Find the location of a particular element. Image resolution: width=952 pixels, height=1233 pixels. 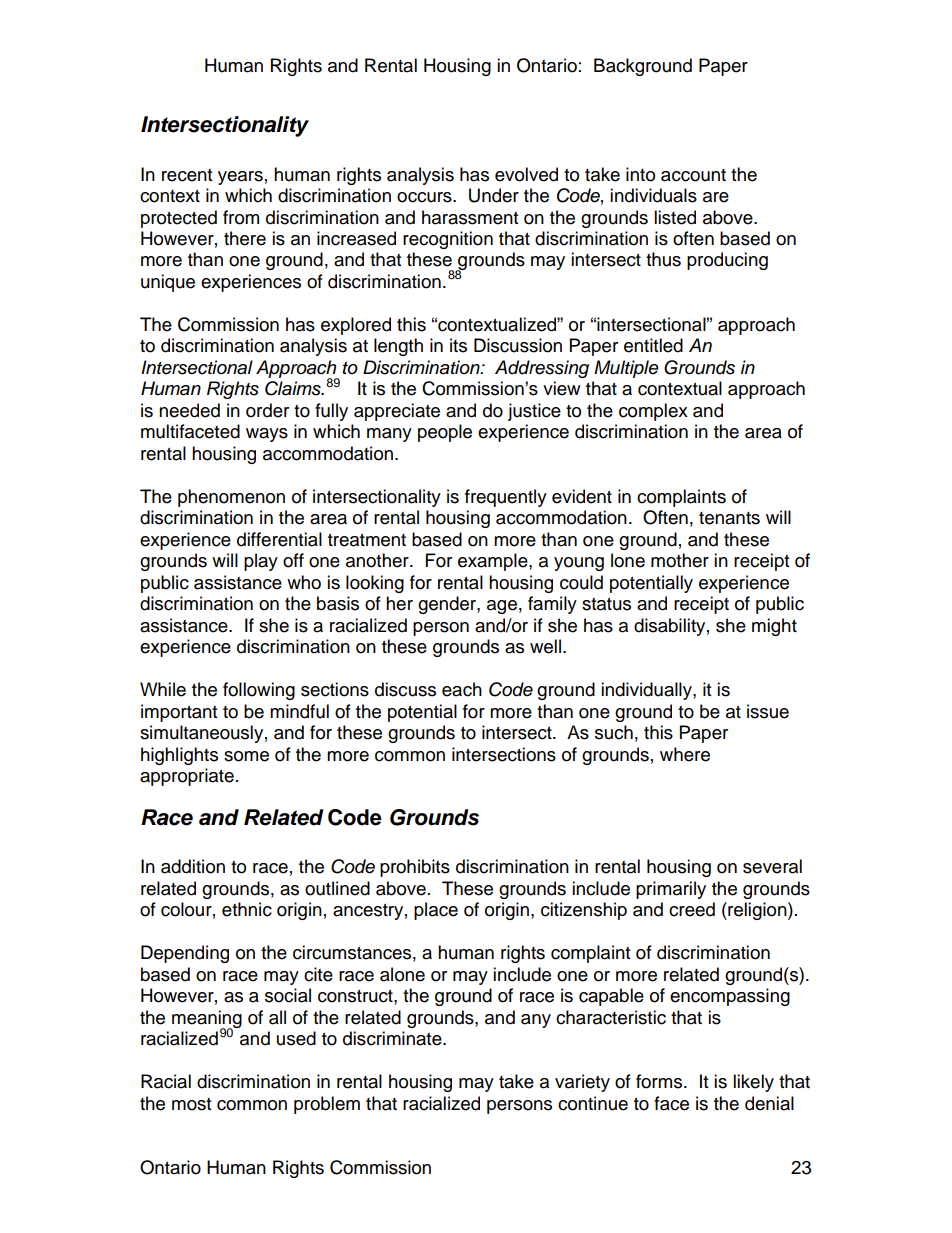

complex is located at coordinates (653, 412).
